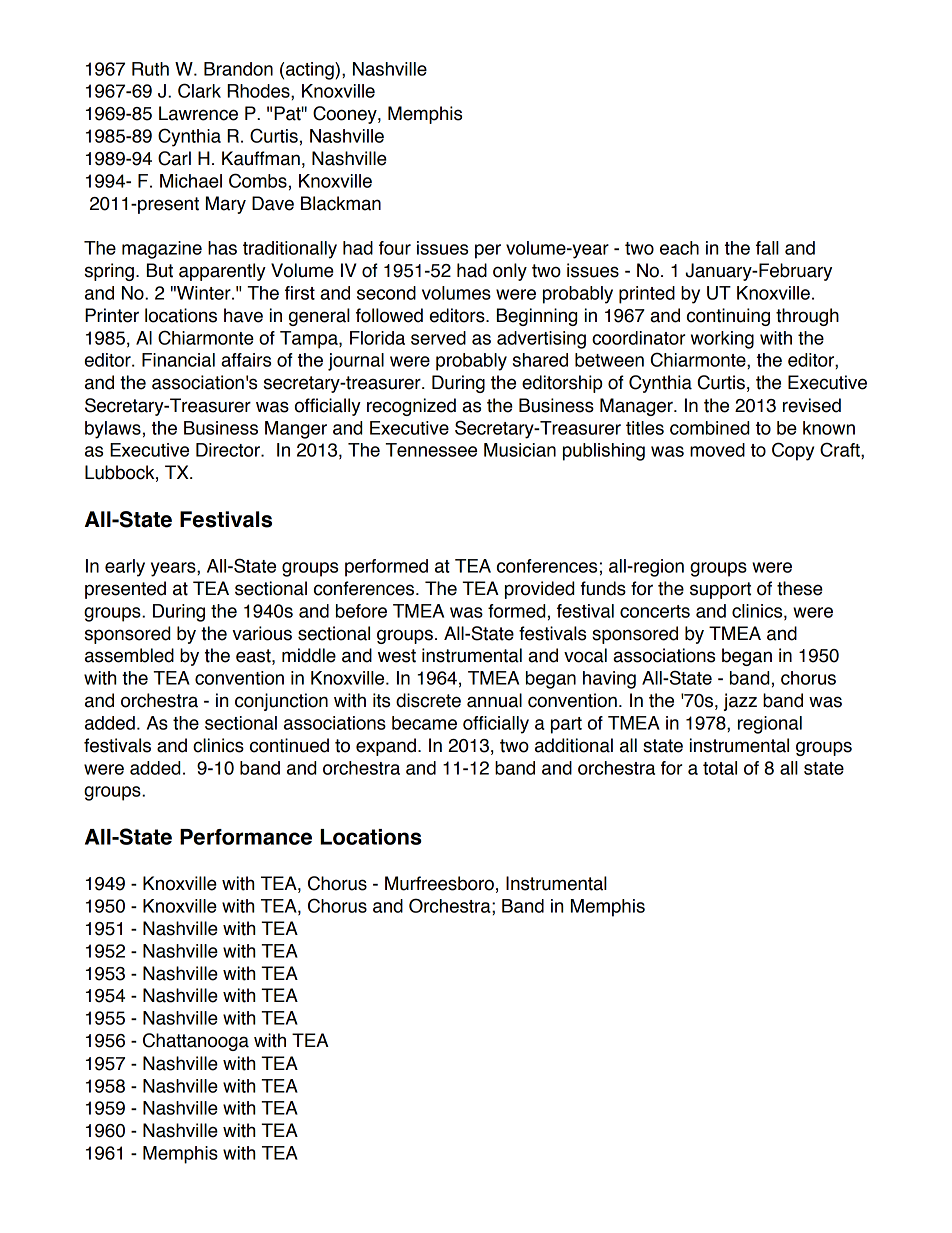  What do you see at coordinates (438, 338) in the document?
I see `served` at bounding box center [438, 338].
